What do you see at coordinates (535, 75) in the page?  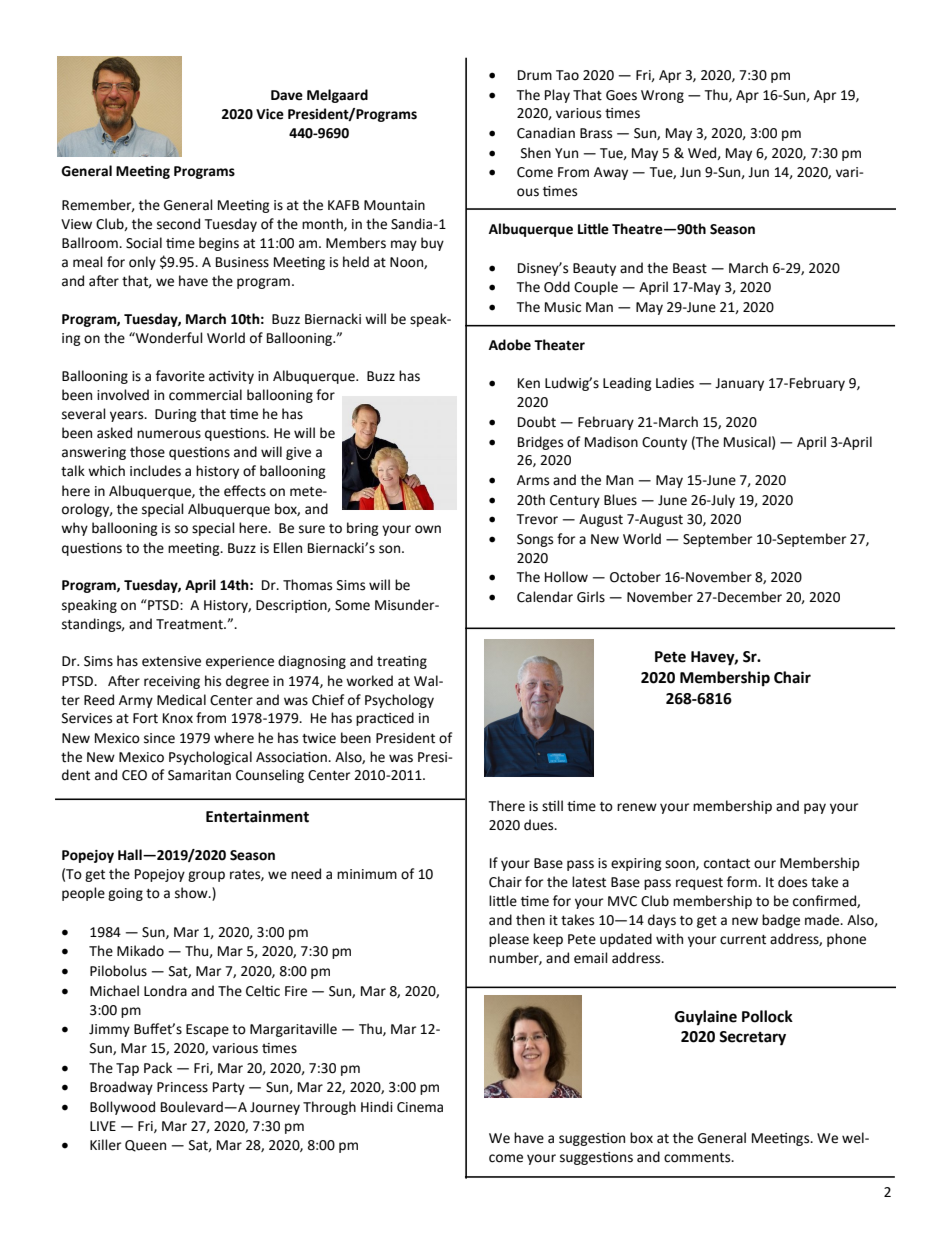 I see `Drum` at bounding box center [535, 75].
